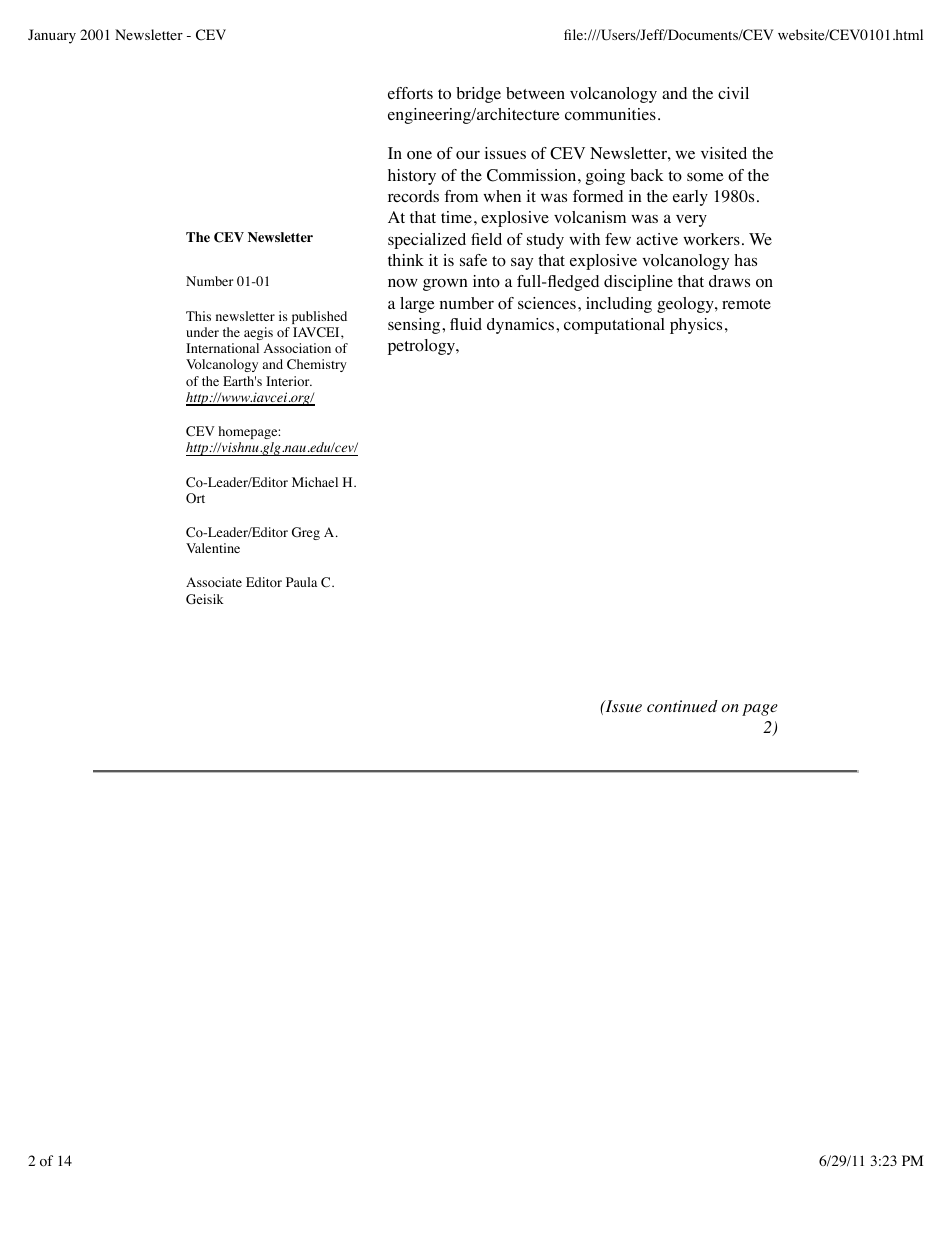  Describe the element at coordinates (222, 348) in the screenshot. I see `International` at that location.
